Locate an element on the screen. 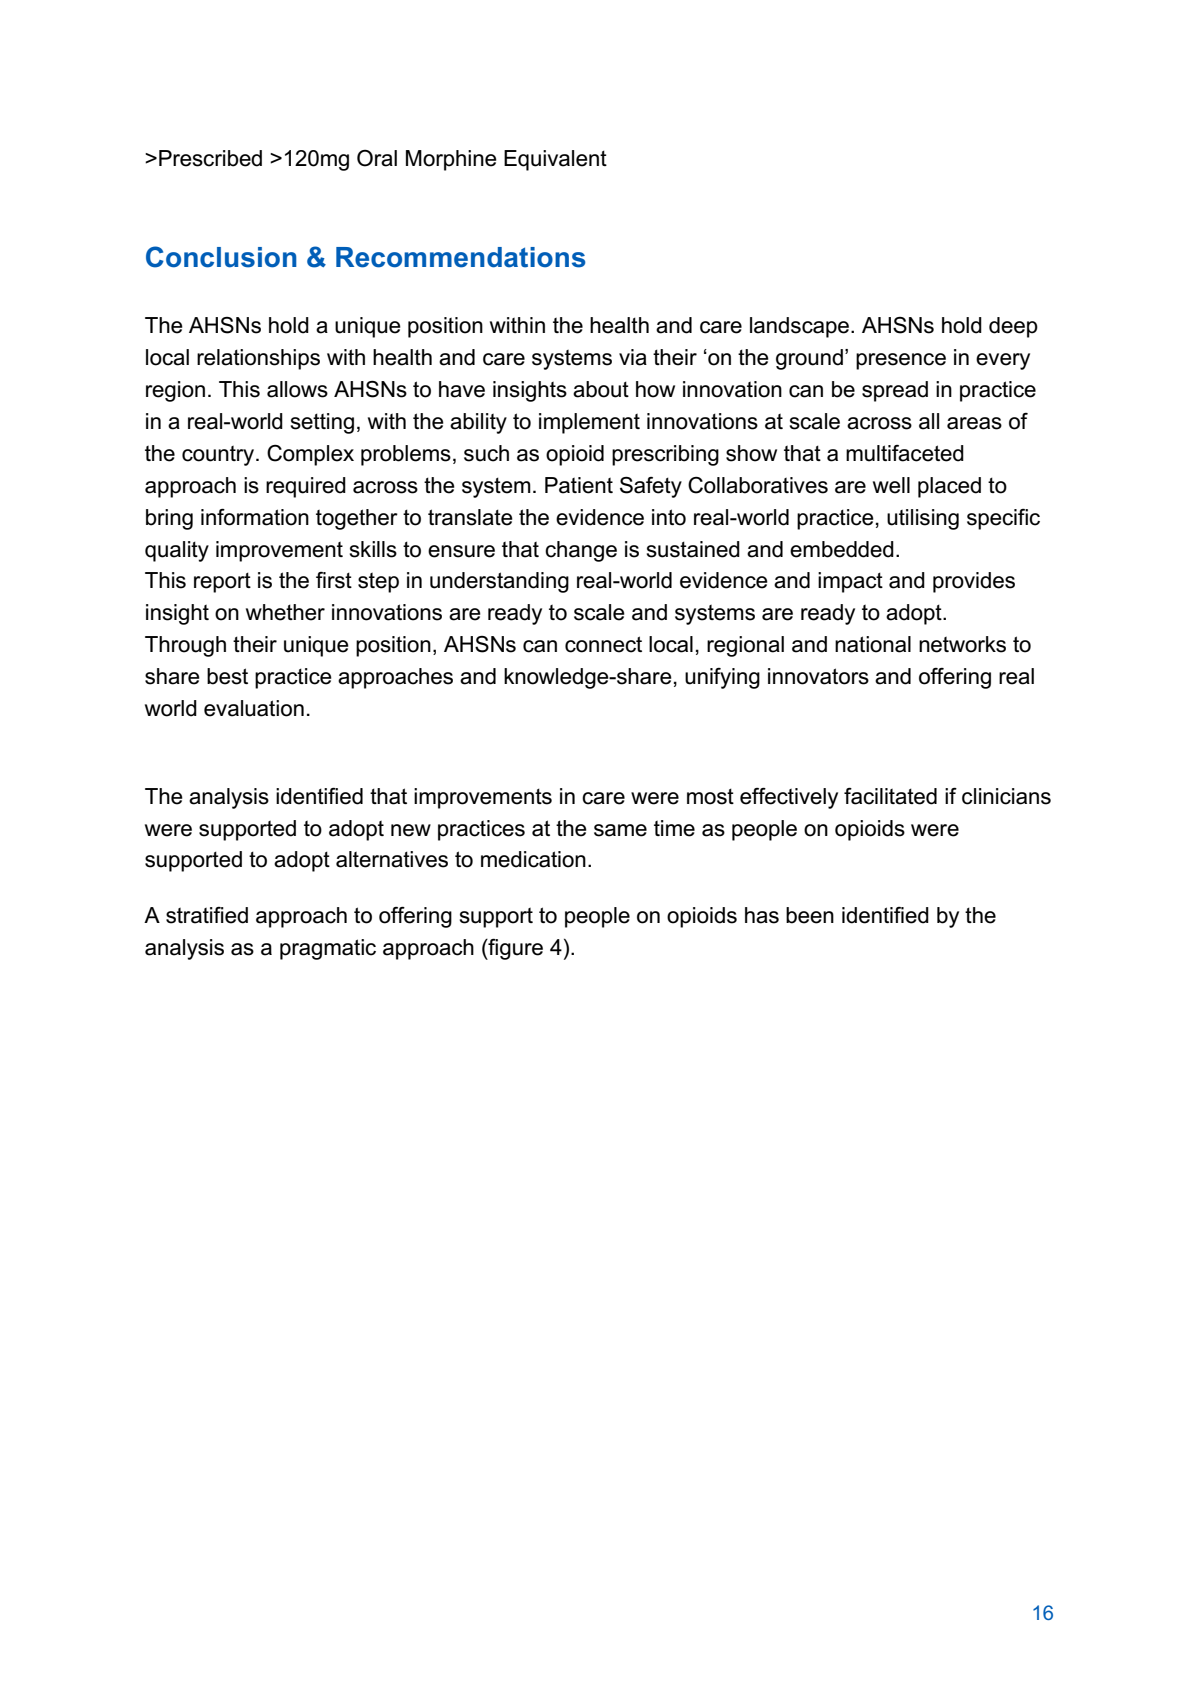  multifaceted is located at coordinates (905, 453).
